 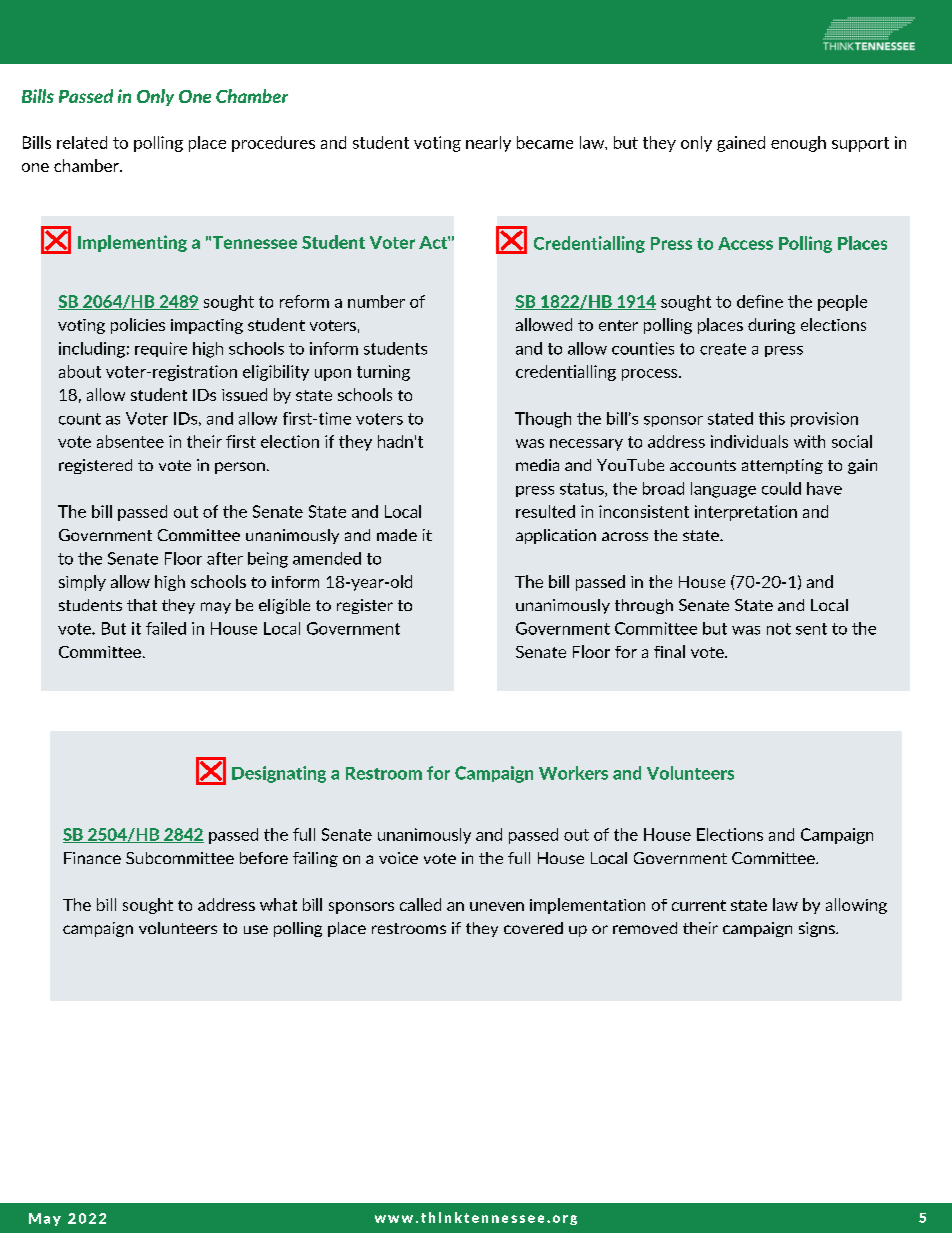 What do you see at coordinates (278, 904) in the page?
I see `what` at bounding box center [278, 904].
